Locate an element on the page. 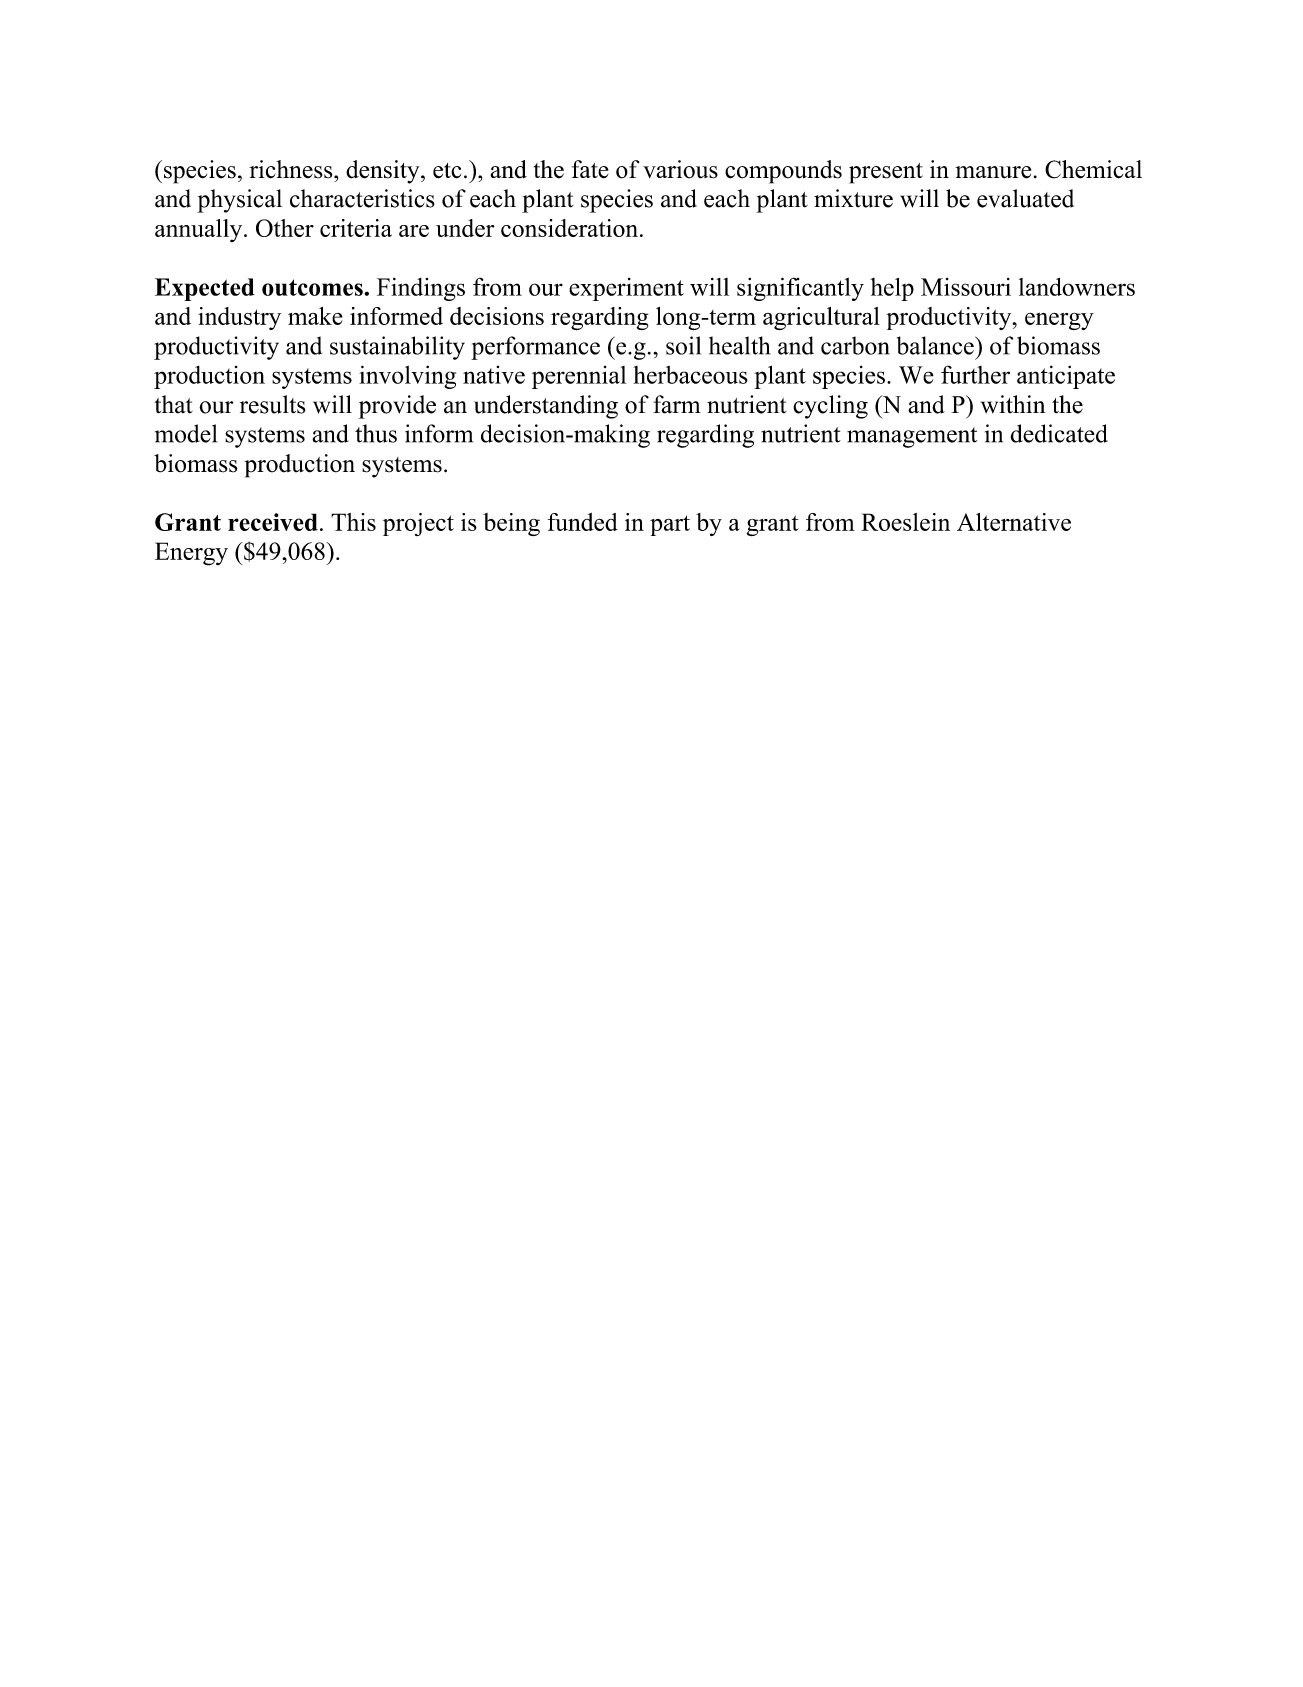  received is located at coordinates (273, 522).
